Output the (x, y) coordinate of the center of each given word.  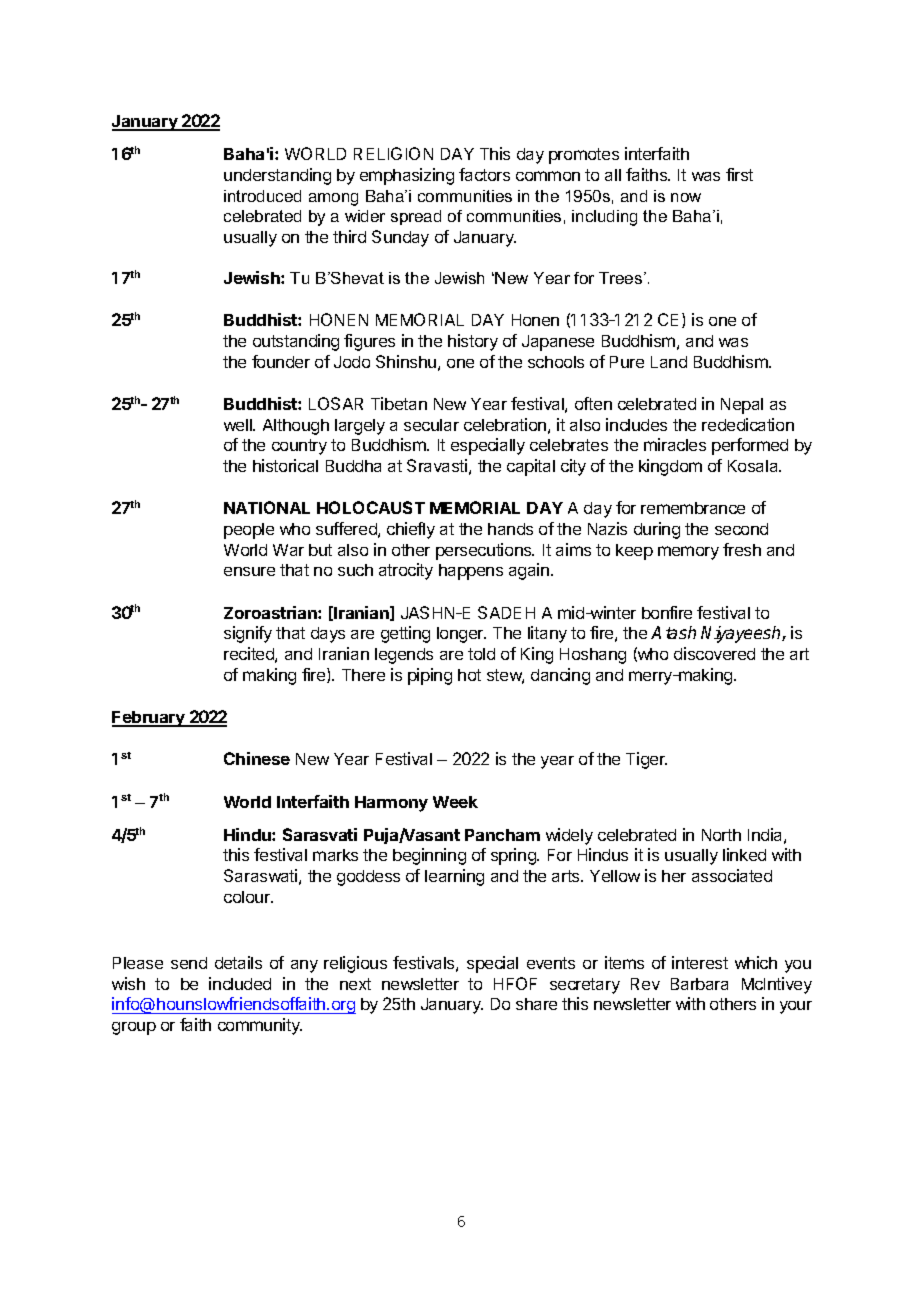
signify (248, 634)
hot (469, 675)
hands (510, 529)
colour (248, 897)
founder (281, 361)
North (721, 835)
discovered (714, 653)
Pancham (502, 835)
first (739, 174)
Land (669, 362)
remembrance (693, 508)
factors (484, 174)
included (240, 983)
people (249, 531)
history (473, 342)
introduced (262, 196)
